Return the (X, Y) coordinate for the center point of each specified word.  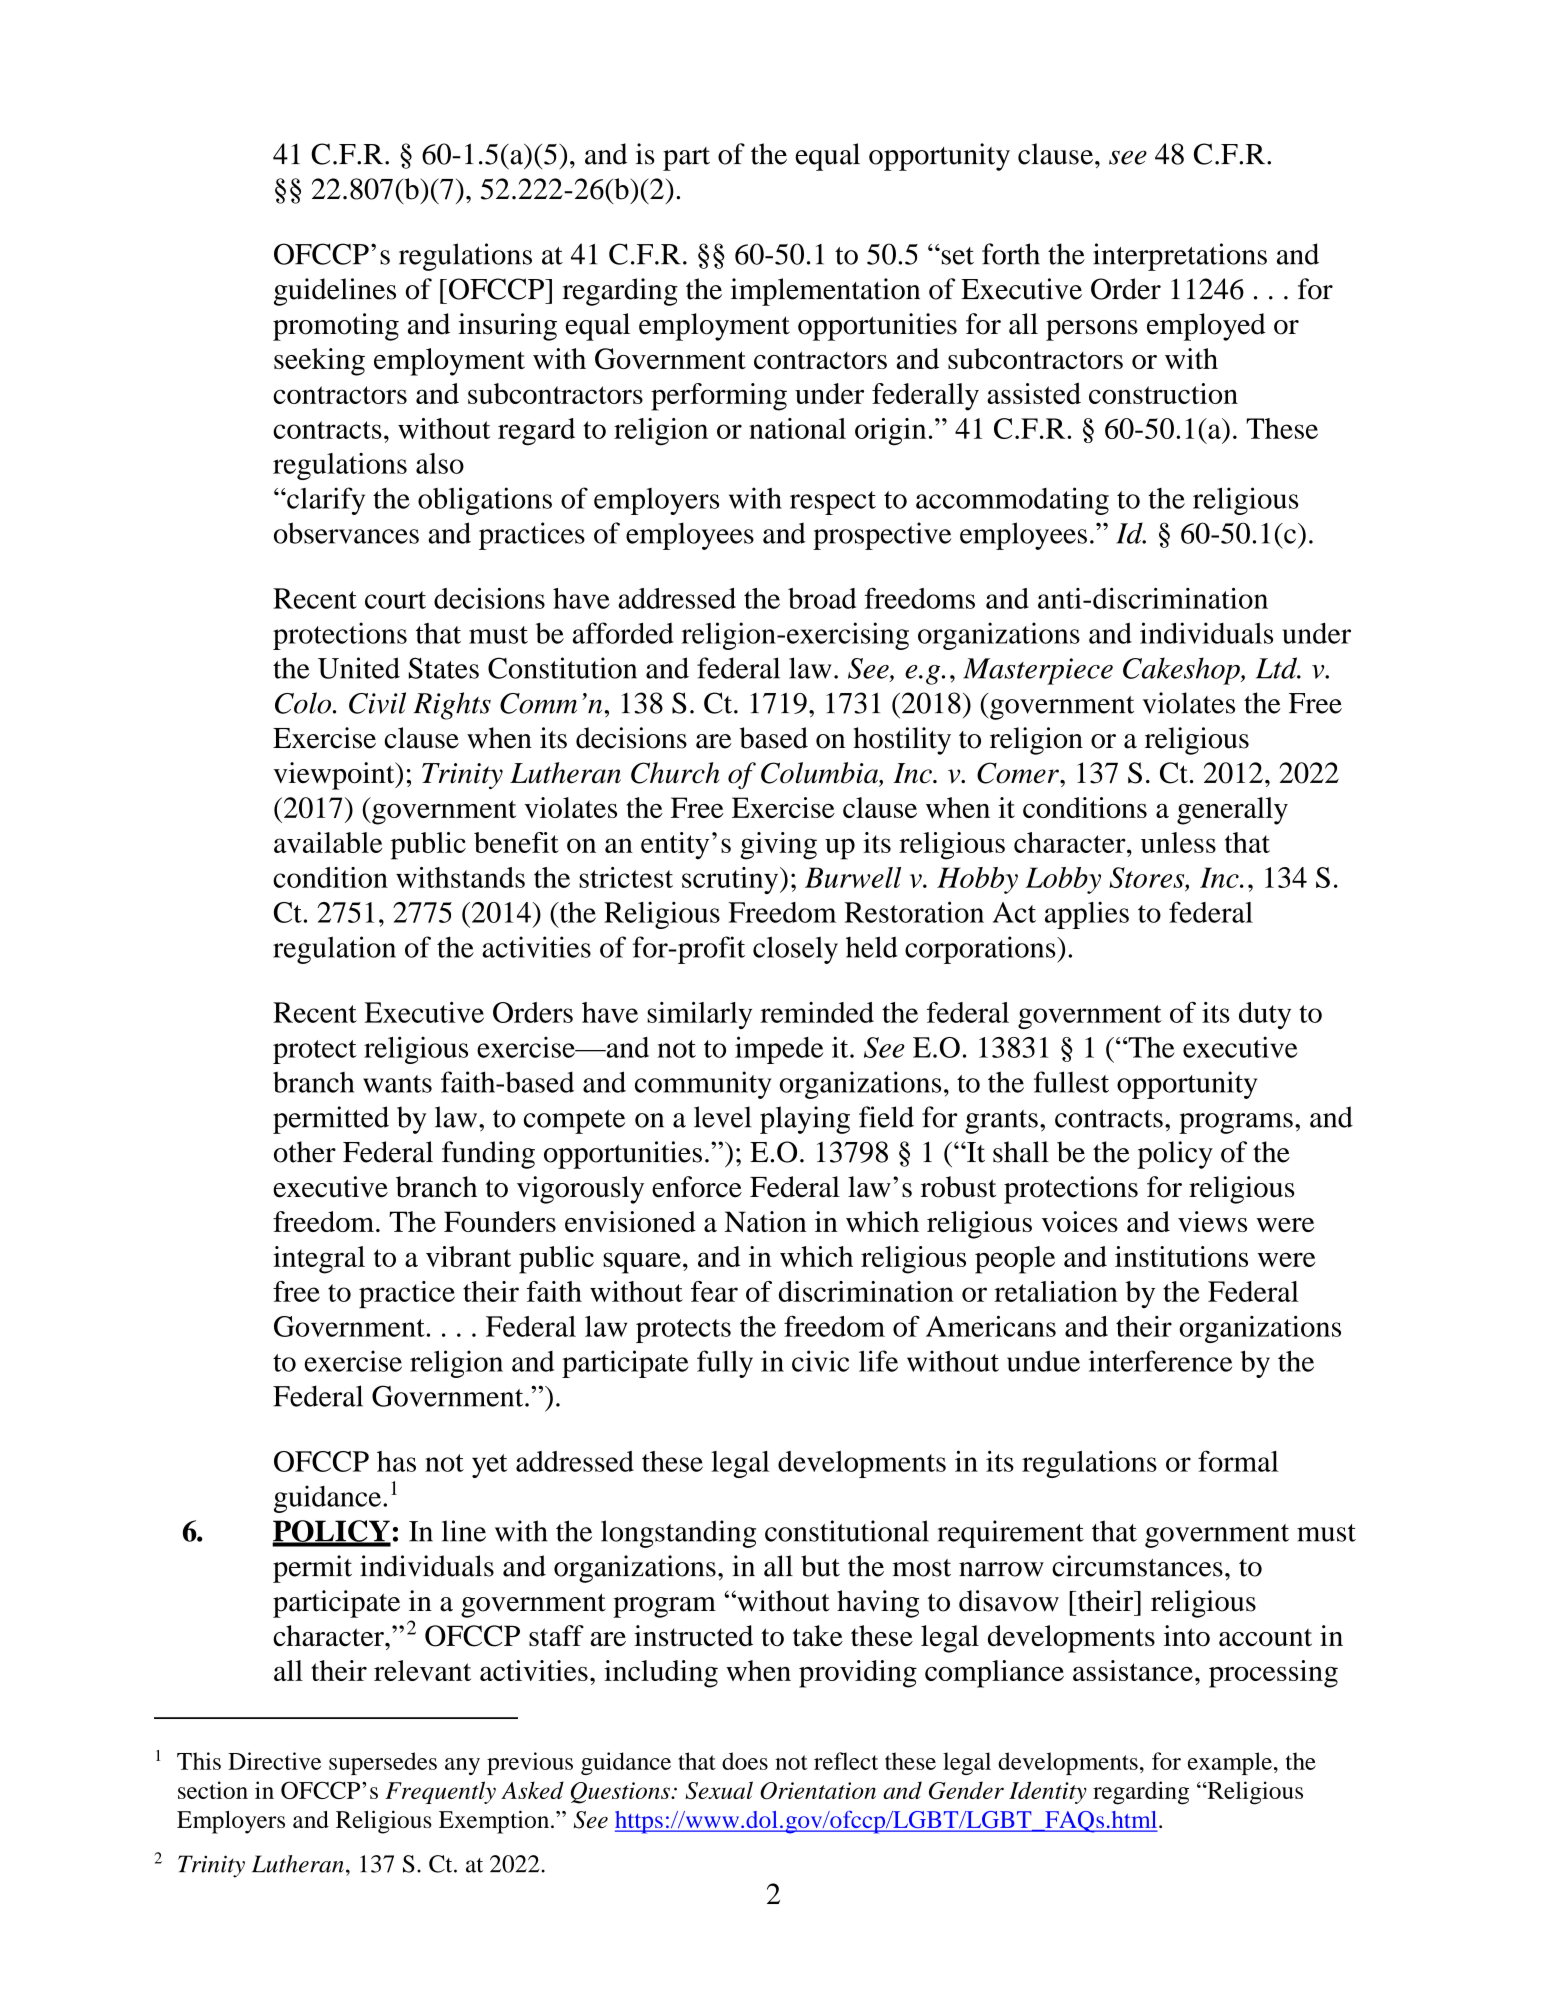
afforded (623, 633)
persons (1092, 330)
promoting (336, 327)
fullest (1071, 1082)
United (359, 668)
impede (779, 1050)
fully (725, 1364)
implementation (825, 292)
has (396, 1461)
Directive (274, 1761)
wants (397, 1084)
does (745, 1761)
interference (1160, 1361)
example (1230, 1763)
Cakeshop (1182, 671)
